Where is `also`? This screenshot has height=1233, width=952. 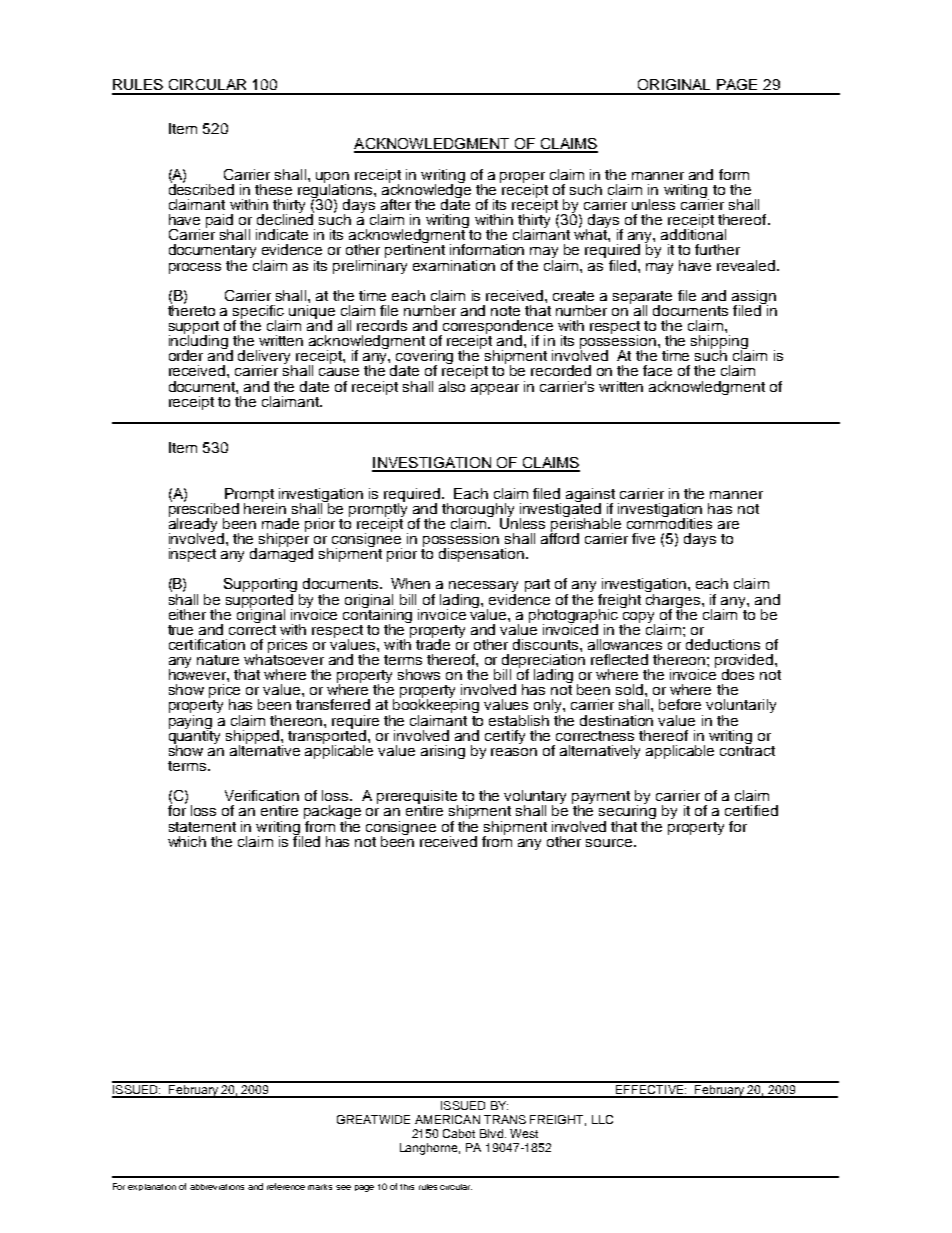 also is located at coordinates (452, 386).
